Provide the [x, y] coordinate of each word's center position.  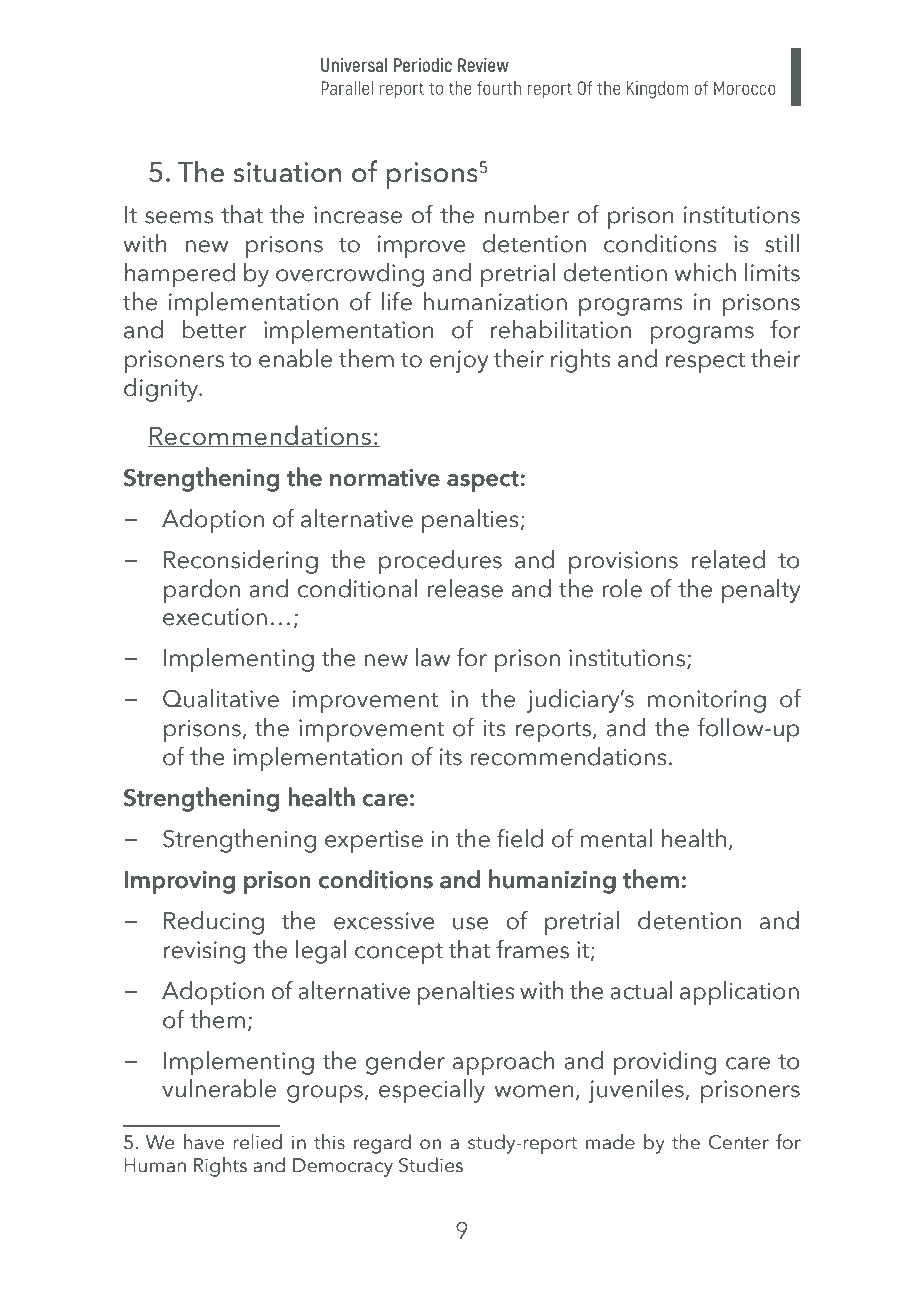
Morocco [744, 88]
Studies [431, 1165]
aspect [484, 481]
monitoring [707, 701]
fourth [499, 87]
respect [705, 362]
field [520, 838]
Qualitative [221, 698]
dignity [162, 390]
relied [257, 1142]
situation [287, 172]
